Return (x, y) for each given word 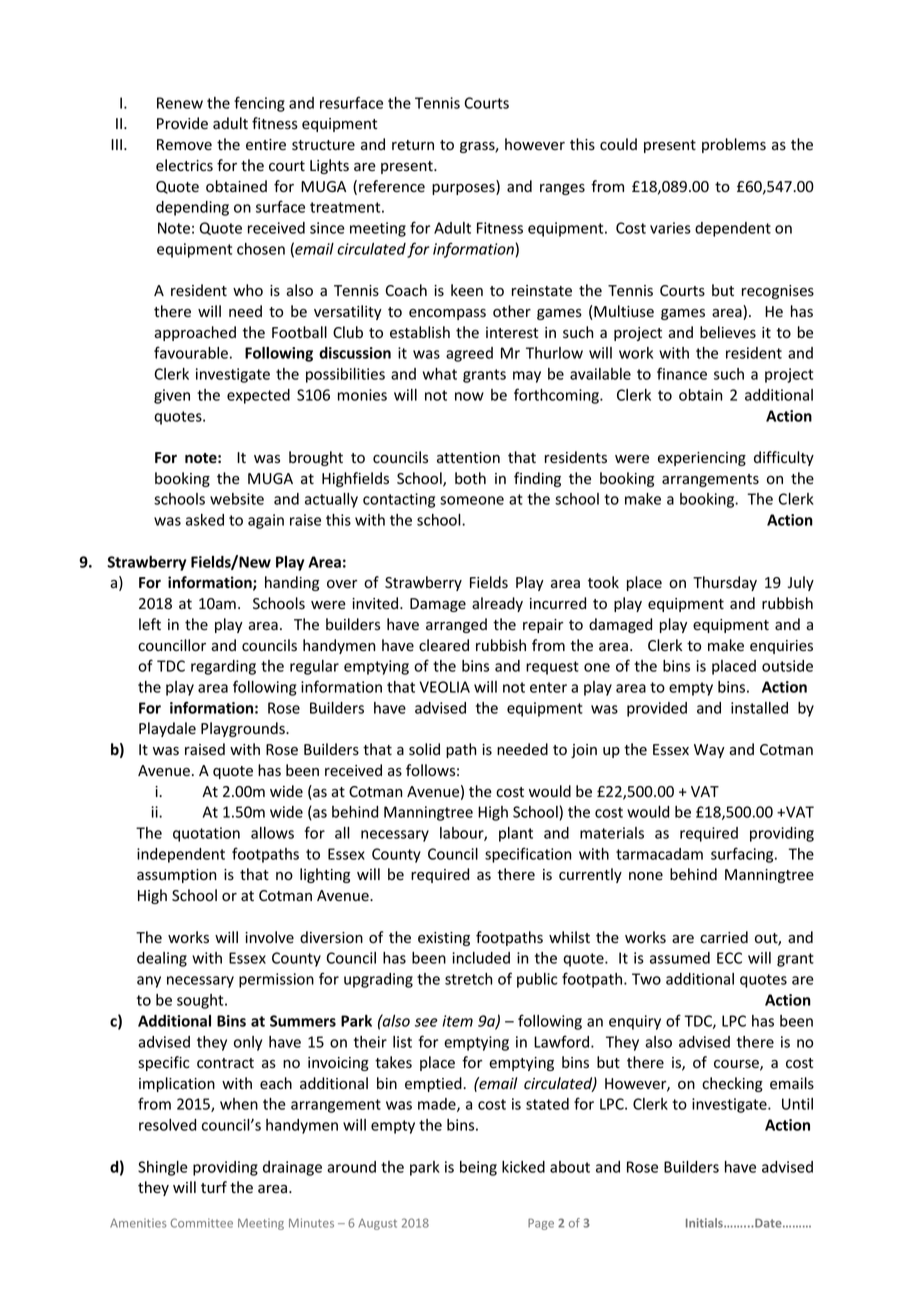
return (413, 145)
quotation (206, 834)
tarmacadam (659, 854)
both (470, 478)
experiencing (702, 459)
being (478, 1168)
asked (205, 520)
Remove (184, 145)
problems (734, 145)
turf (214, 1187)
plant (516, 834)
